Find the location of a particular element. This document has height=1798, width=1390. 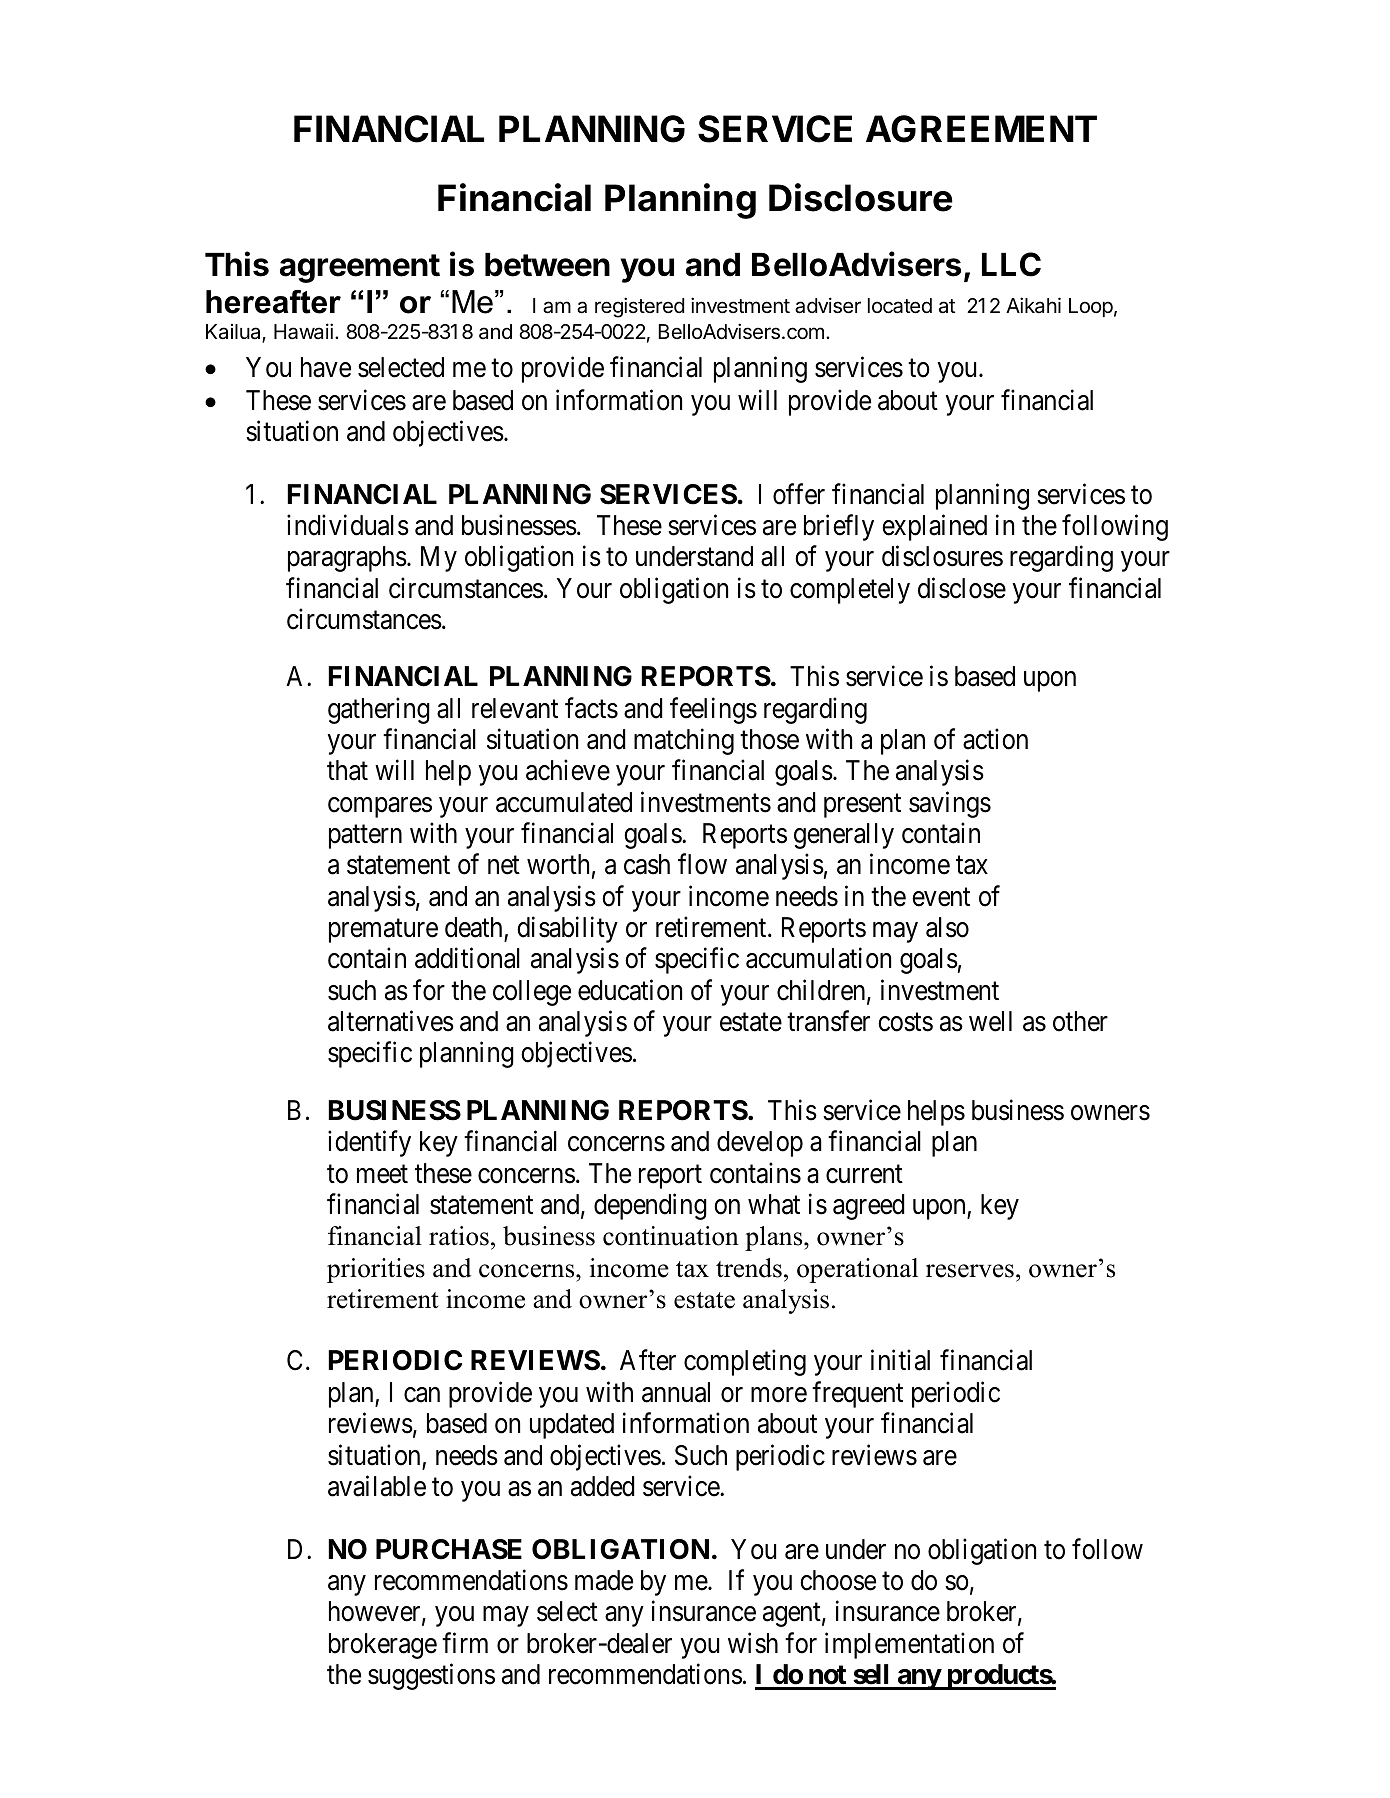

premature is located at coordinates (383, 931).
